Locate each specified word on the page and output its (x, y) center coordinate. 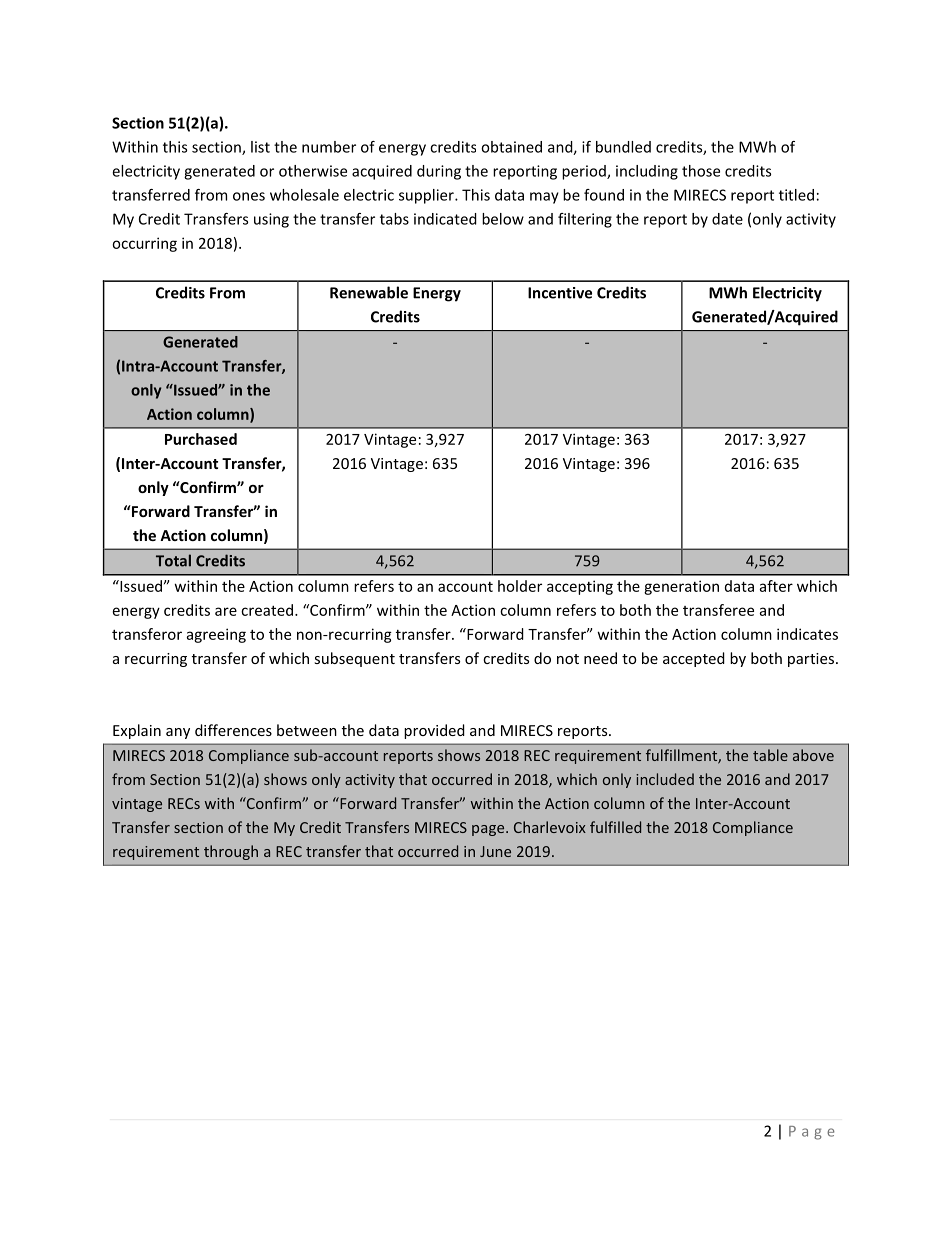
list (260, 147)
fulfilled (615, 827)
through (231, 852)
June (495, 851)
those (701, 171)
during (439, 172)
